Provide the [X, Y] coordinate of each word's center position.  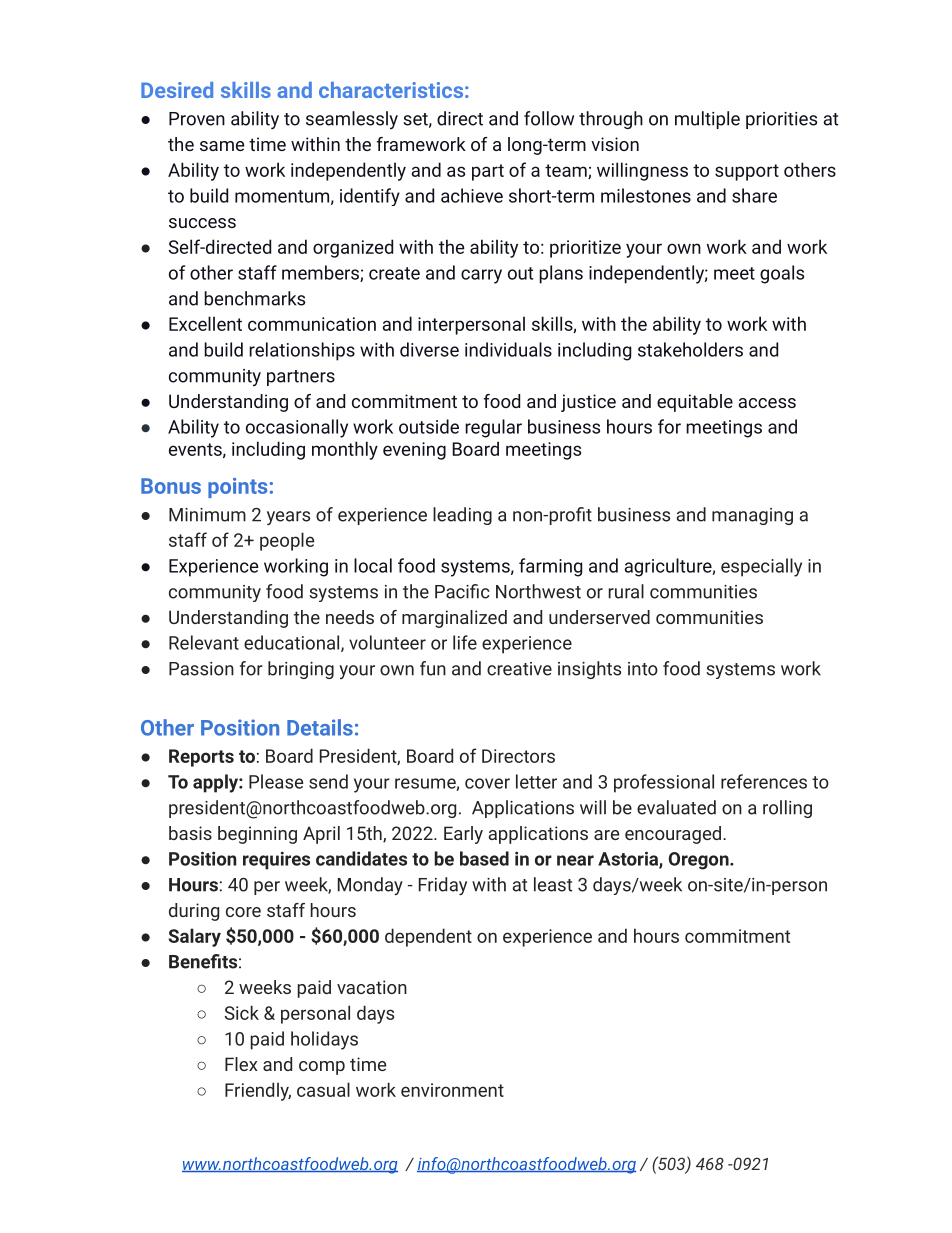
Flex [241, 1064]
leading [462, 516]
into [643, 669]
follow [549, 118]
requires [276, 860]
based [484, 858]
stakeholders [690, 349]
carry [481, 276]
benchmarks [254, 298]
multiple [707, 120]
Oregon [700, 861]
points [237, 488]
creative [519, 669]
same [222, 146]
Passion [201, 669]
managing [752, 516]
